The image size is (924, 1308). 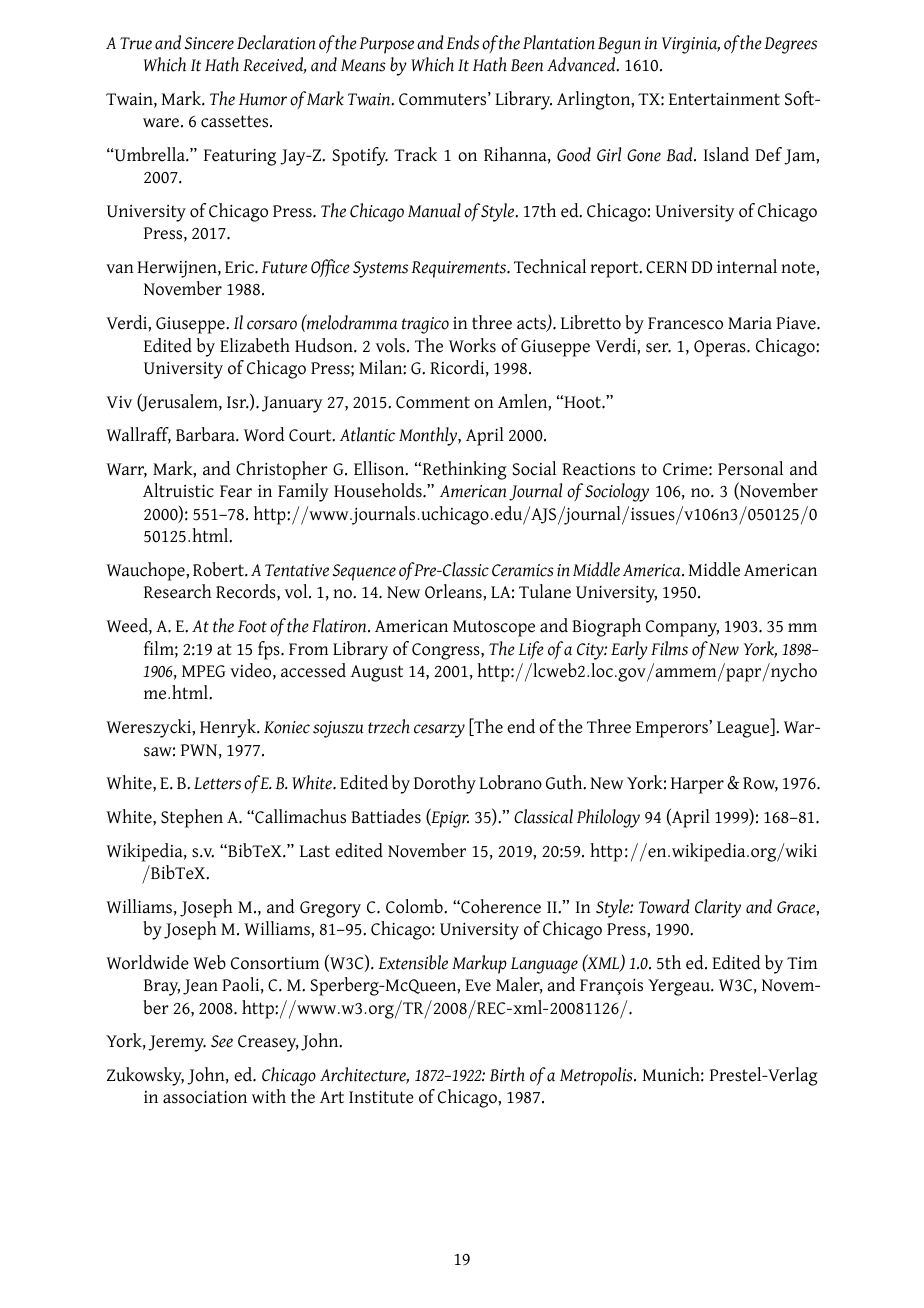 What do you see at coordinates (724, 99) in the screenshot?
I see `Entertainment` at bounding box center [724, 99].
